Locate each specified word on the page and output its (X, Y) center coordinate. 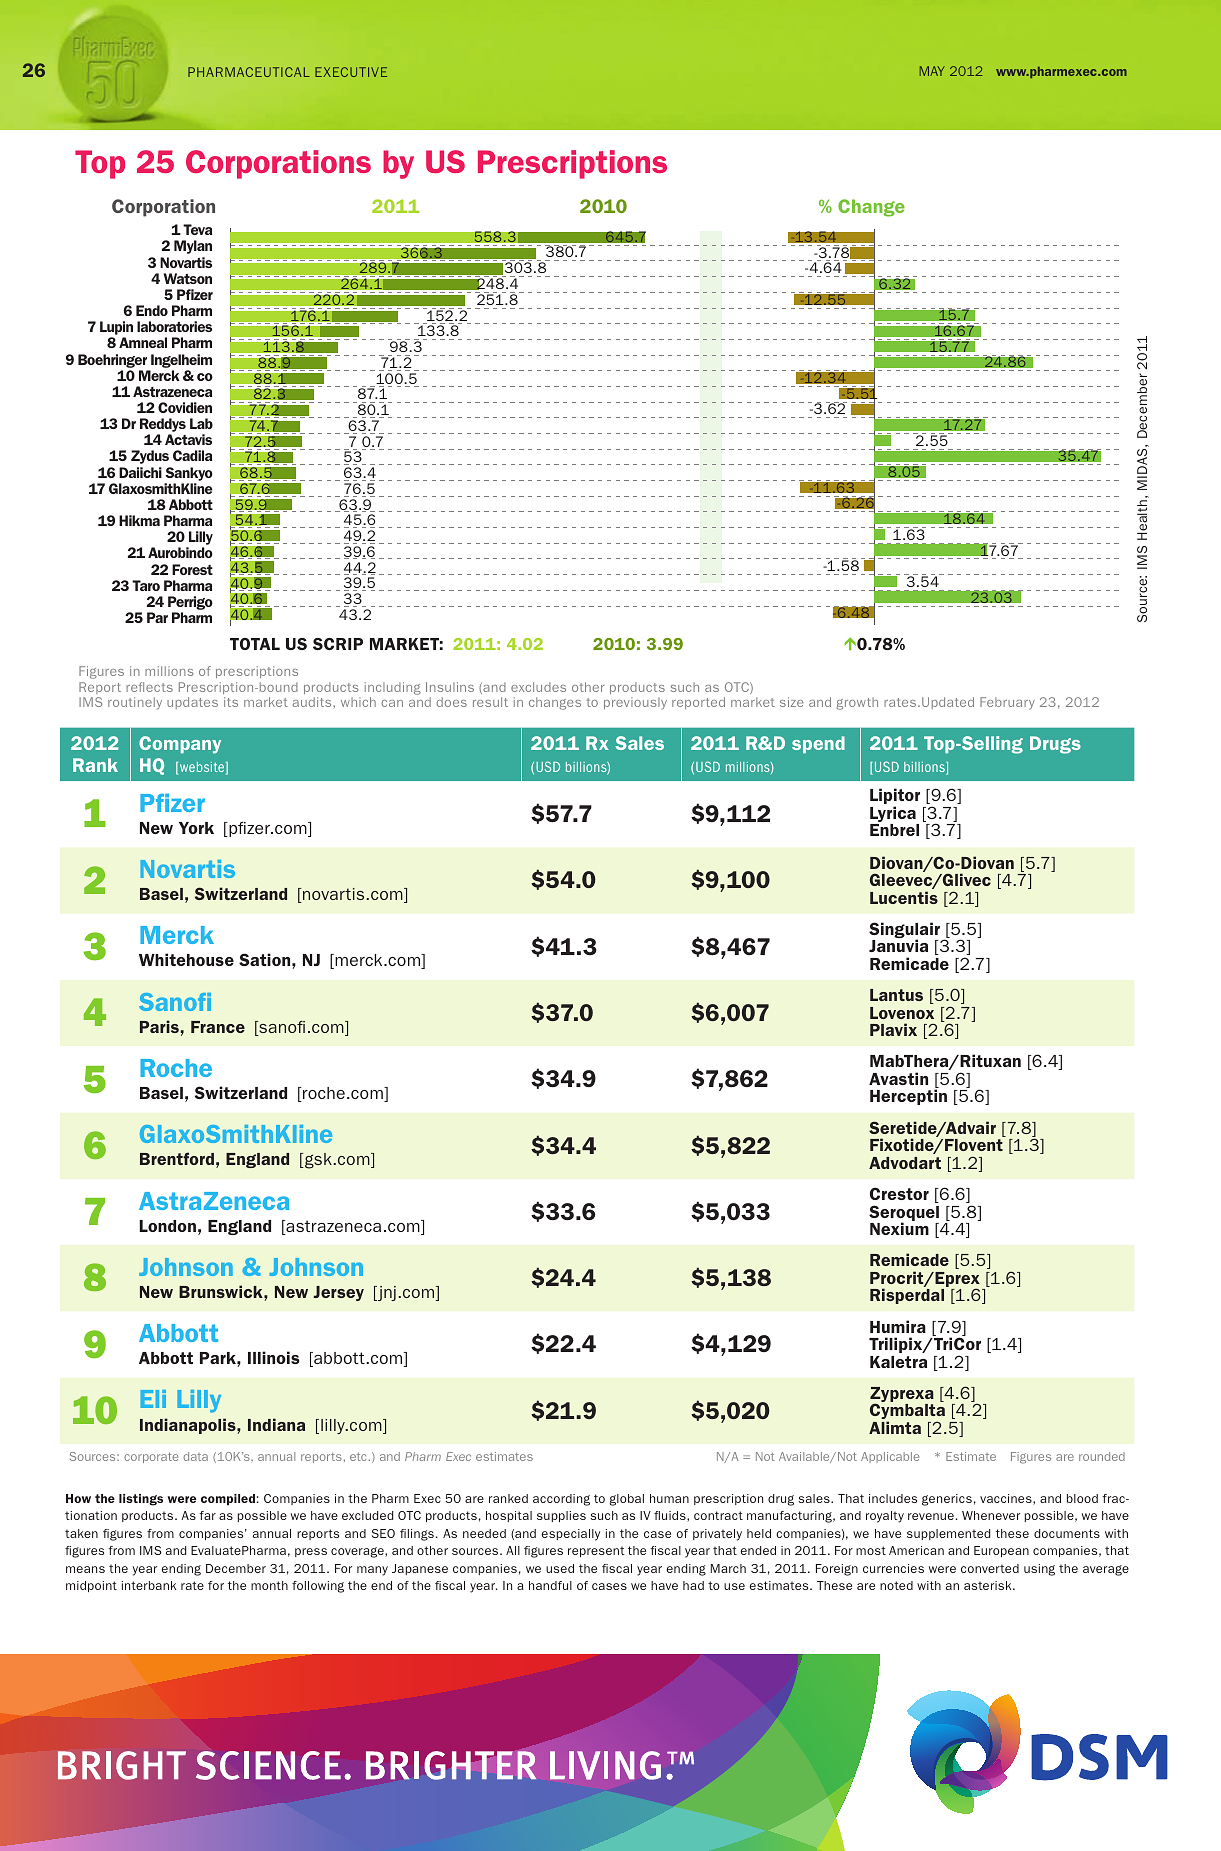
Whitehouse (186, 959)
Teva (197, 229)
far (207, 1515)
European (1001, 1551)
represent (596, 1552)
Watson (188, 278)
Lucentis (904, 897)
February (1007, 703)
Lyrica (894, 815)
